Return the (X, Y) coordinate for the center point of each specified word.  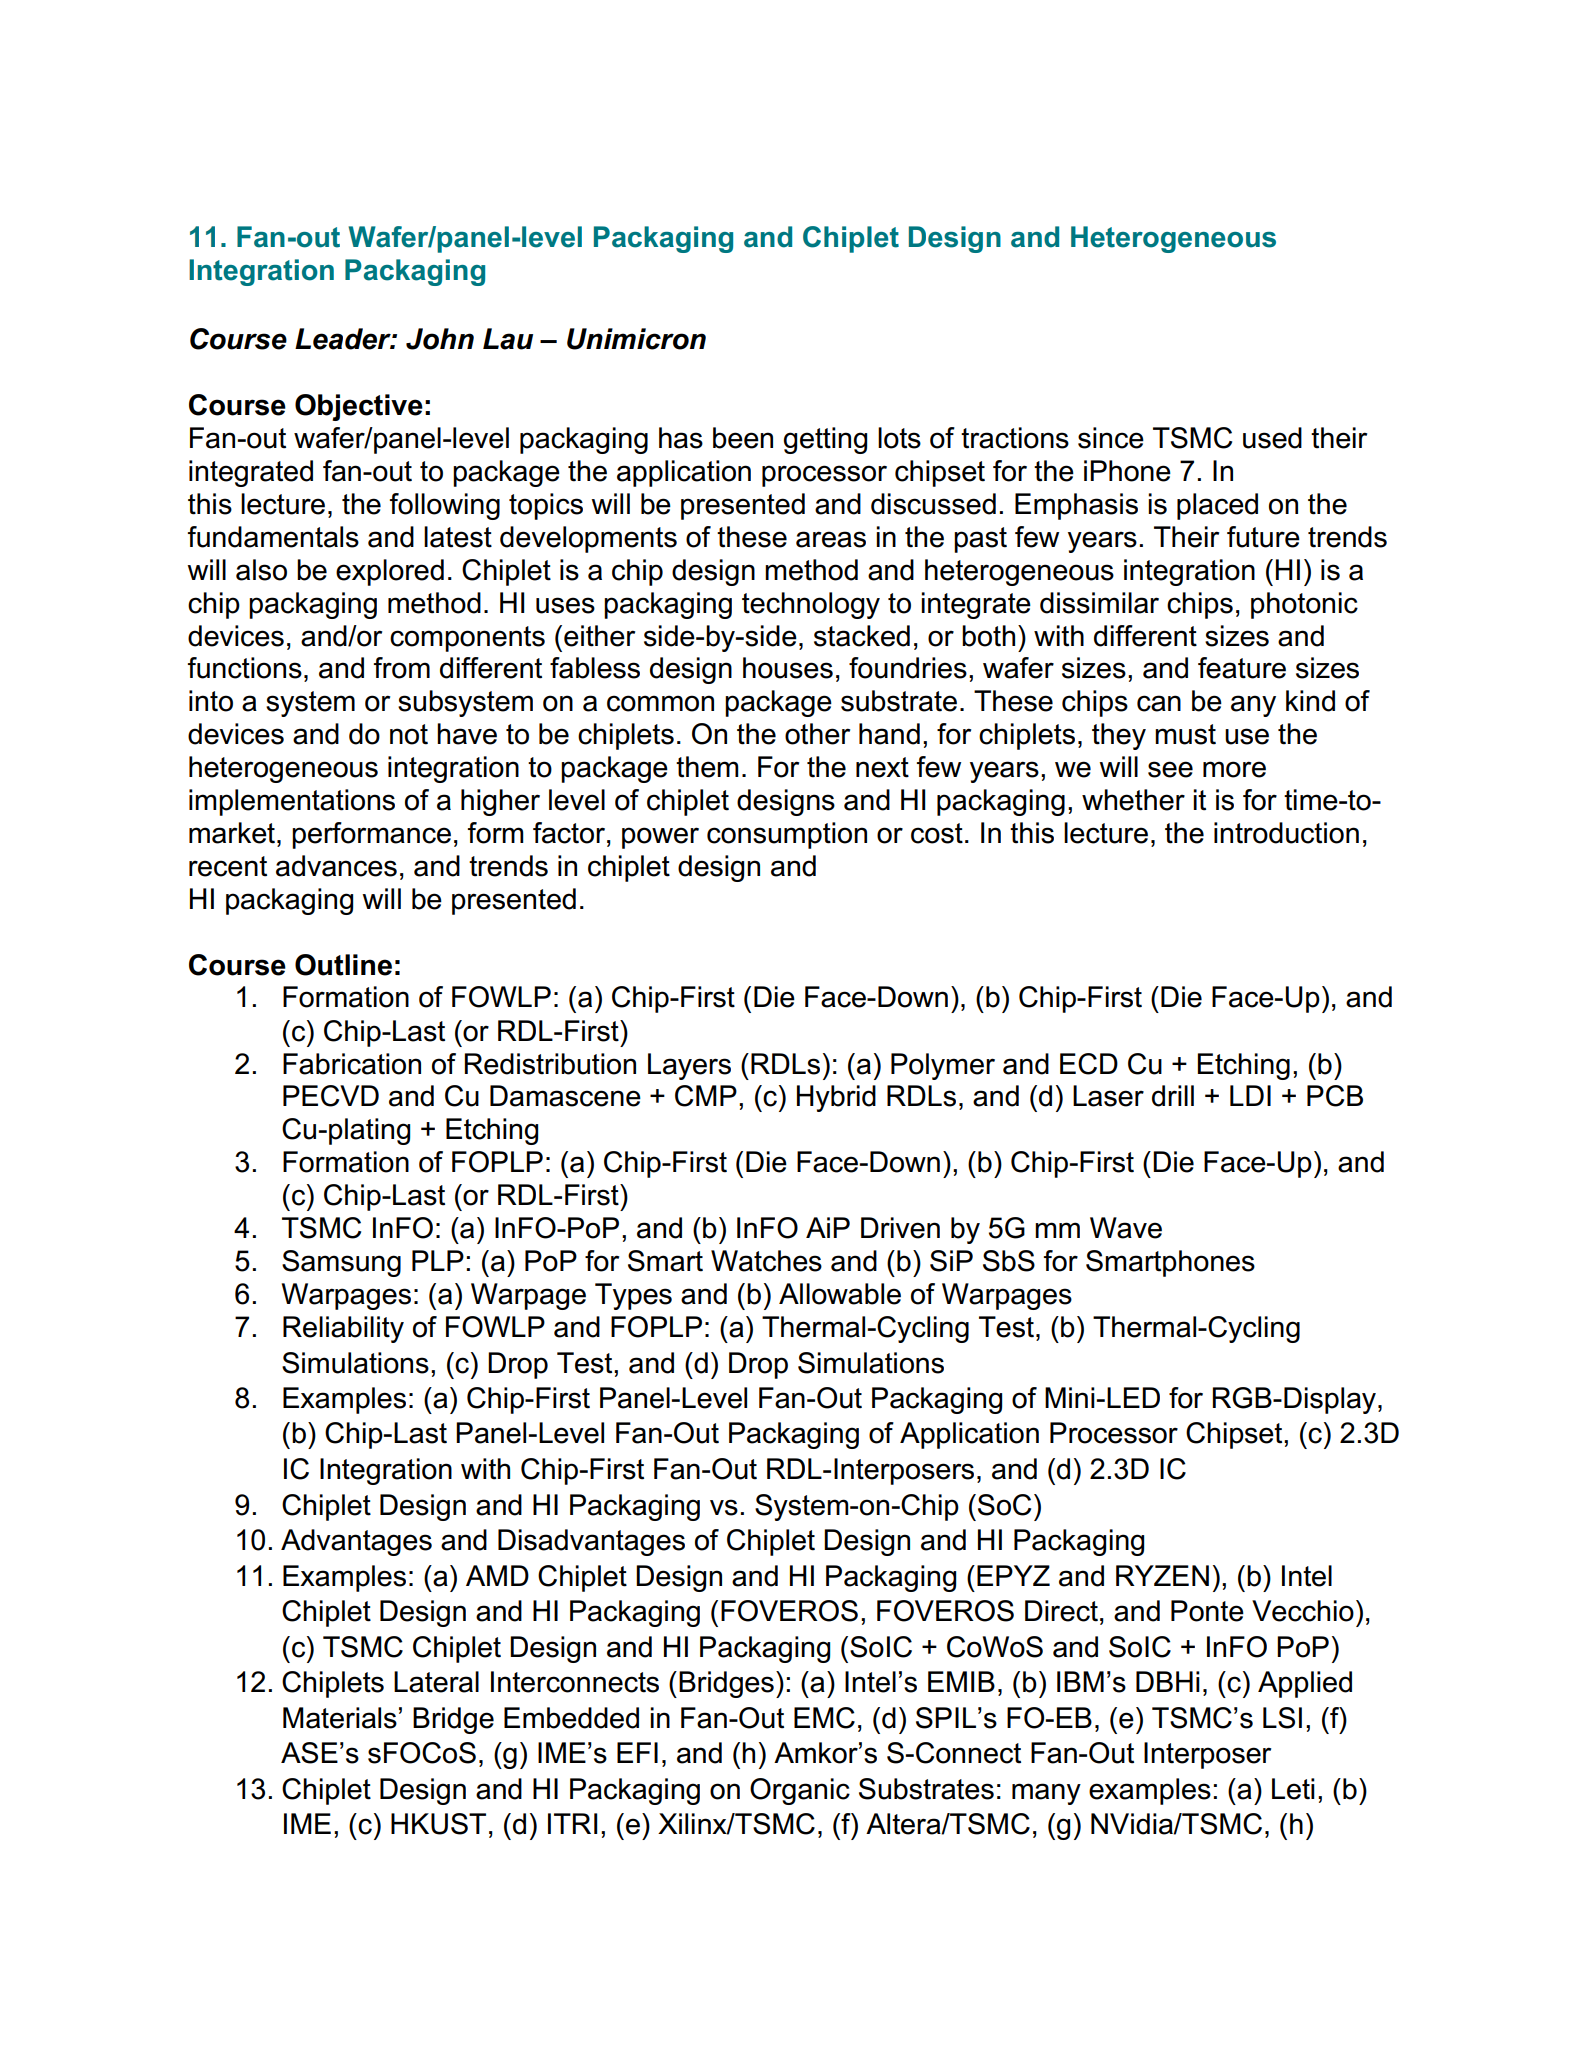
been (743, 438)
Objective (359, 407)
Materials (340, 1718)
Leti (1293, 1789)
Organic (800, 1791)
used (1272, 438)
